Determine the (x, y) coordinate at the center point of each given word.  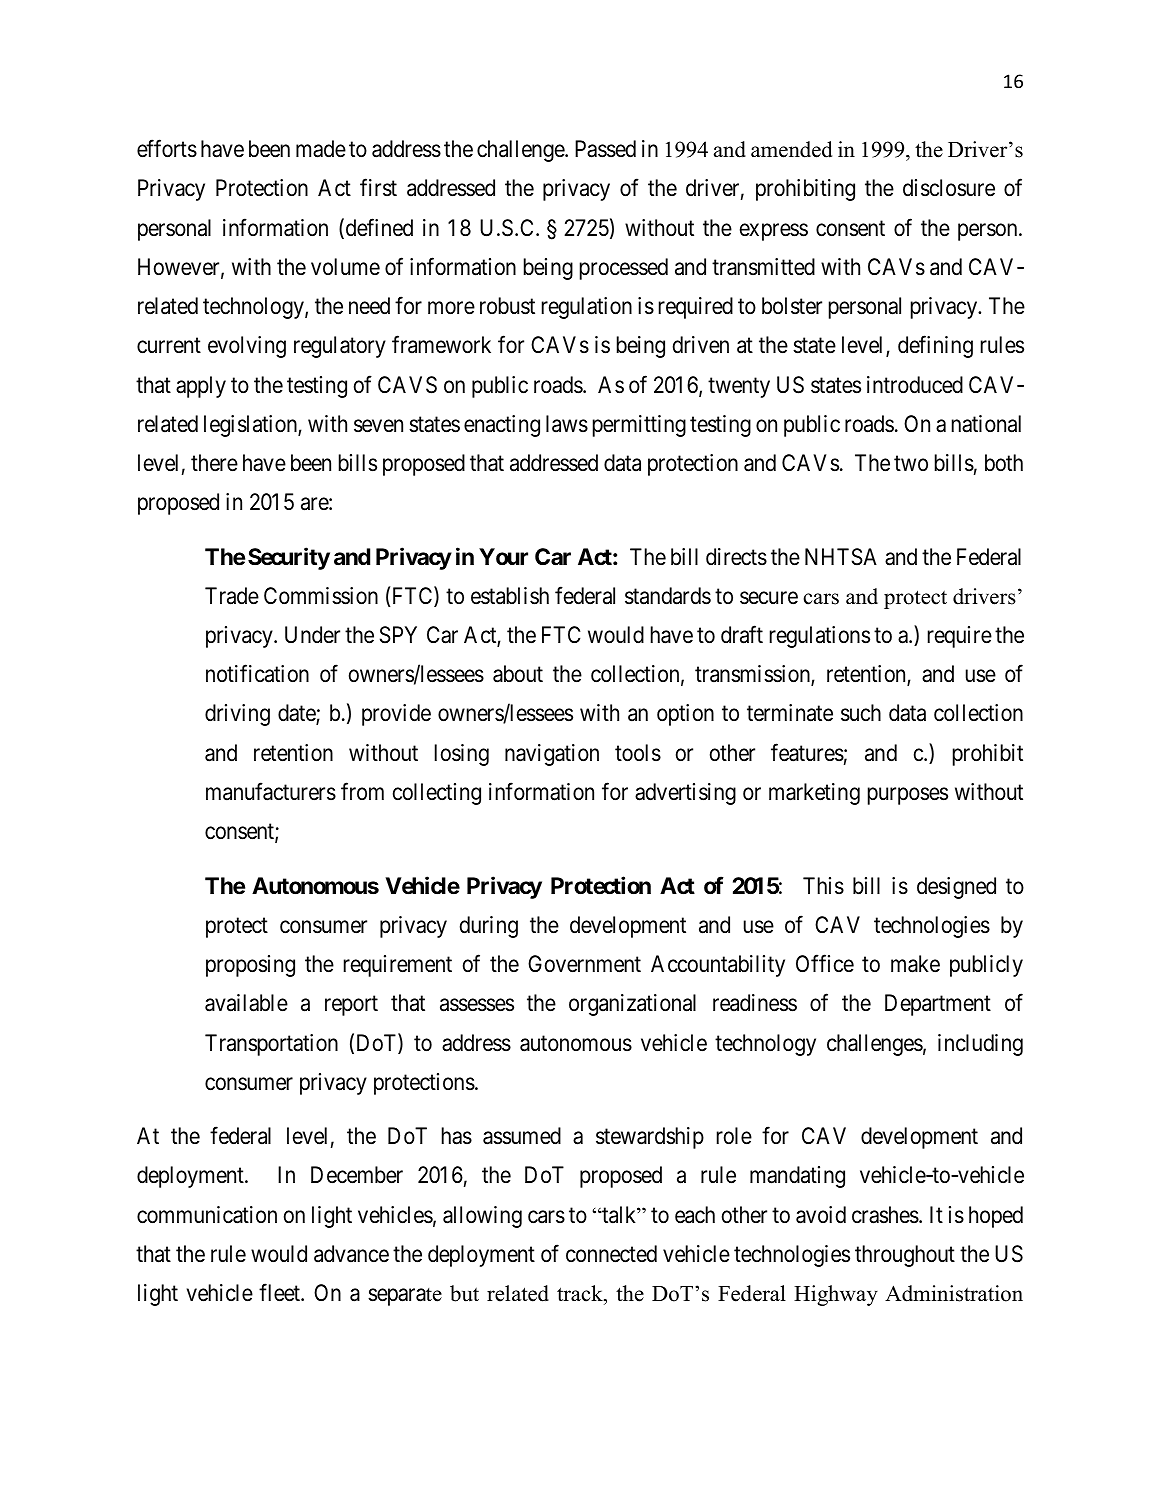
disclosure (949, 188)
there (214, 463)
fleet (280, 1293)
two (911, 463)
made (321, 149)
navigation (552, 755)
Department (938, 1005)
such (861, 713)
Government (584, 964)
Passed (605, 149)
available (246, 1003)
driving (237, 715)
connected (611, 1254)
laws (567, 424)
